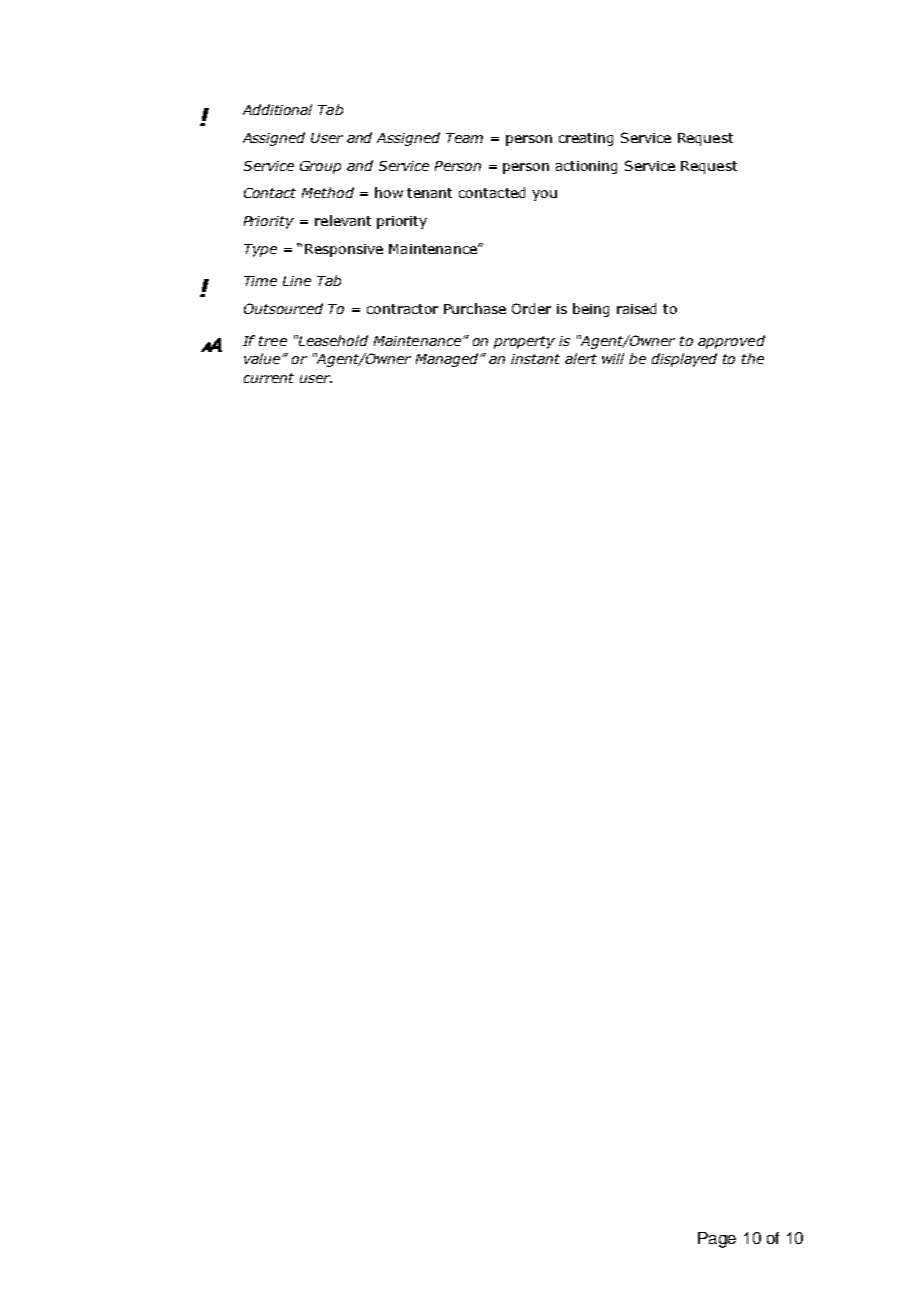 This screenshot has width=924, height=1309. Describe the element at coordinates (269, 378) in the screenshot. I see `current` at that location.
